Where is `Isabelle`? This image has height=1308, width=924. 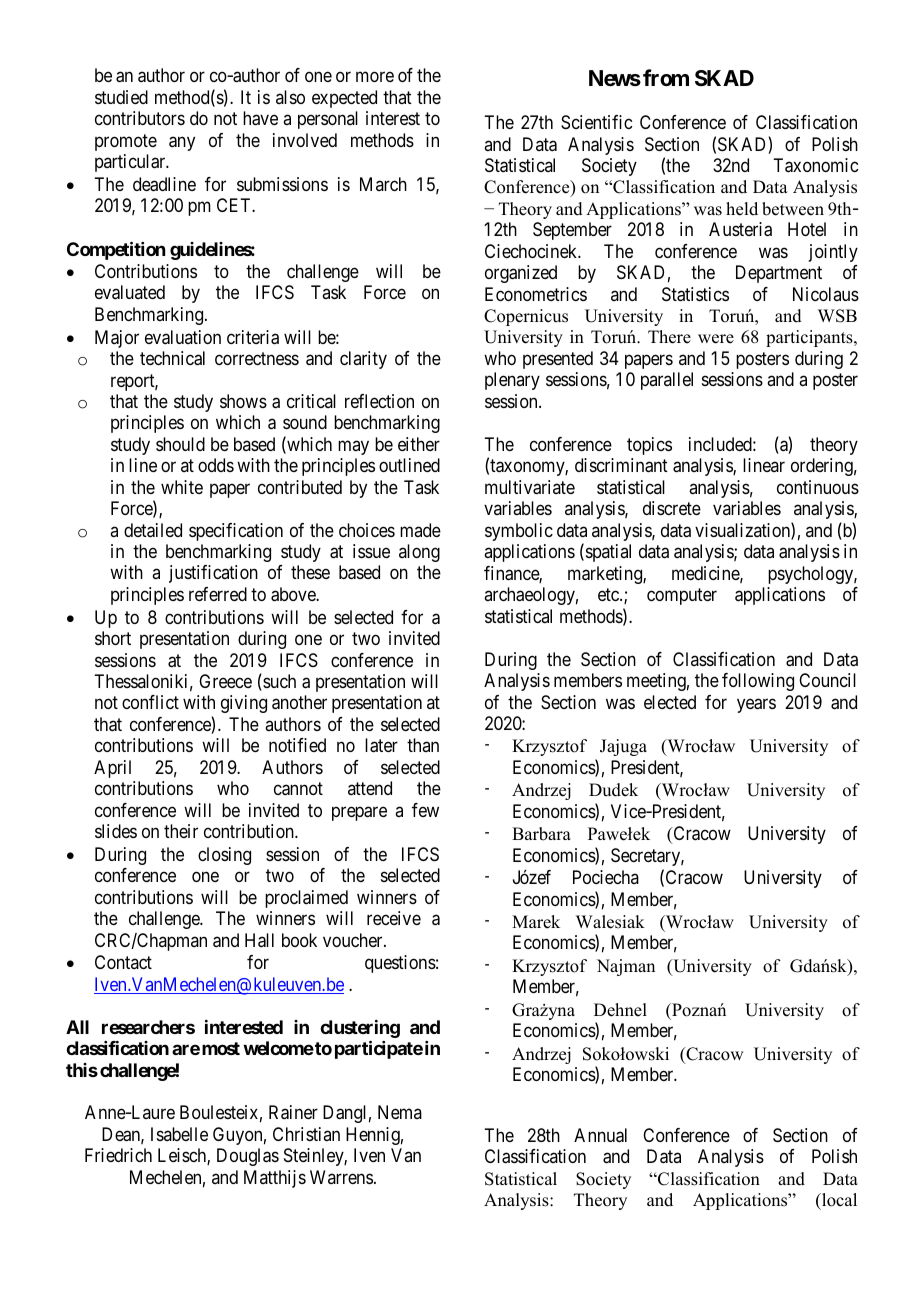
Isabelle is located at coordinates (179, 1134).
